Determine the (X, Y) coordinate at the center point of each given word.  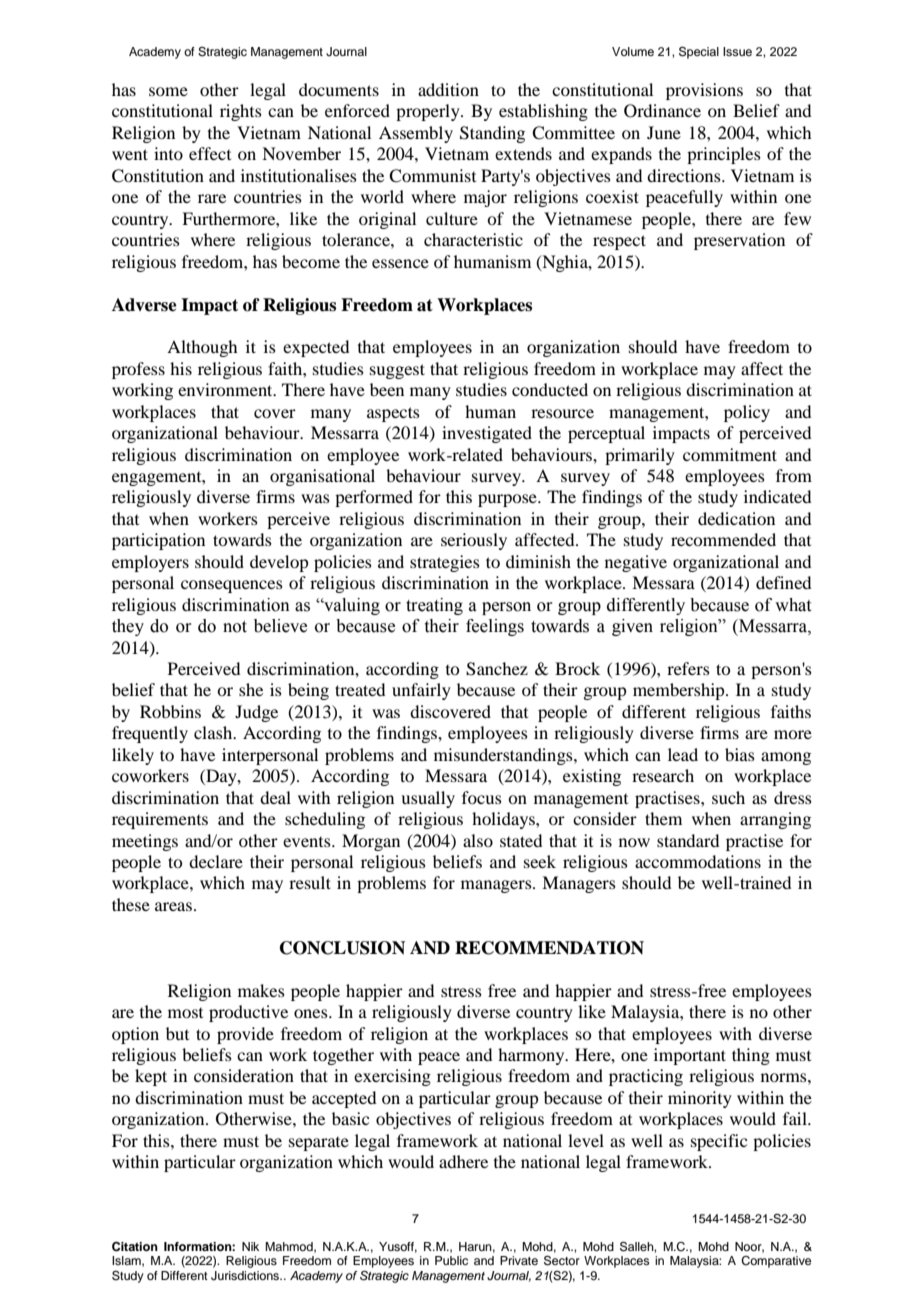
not (235, 627)
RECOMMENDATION (549, 948)
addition (448, 89)
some (168, 91)
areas (173, 906)
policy (747, 413)
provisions (704, 91)
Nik (250, 1246)
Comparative (776, 1262)
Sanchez (497, 669)
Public (451, 1260)
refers (688, 668)
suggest (397, 371)
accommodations (698, 861)
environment (226, 389)
